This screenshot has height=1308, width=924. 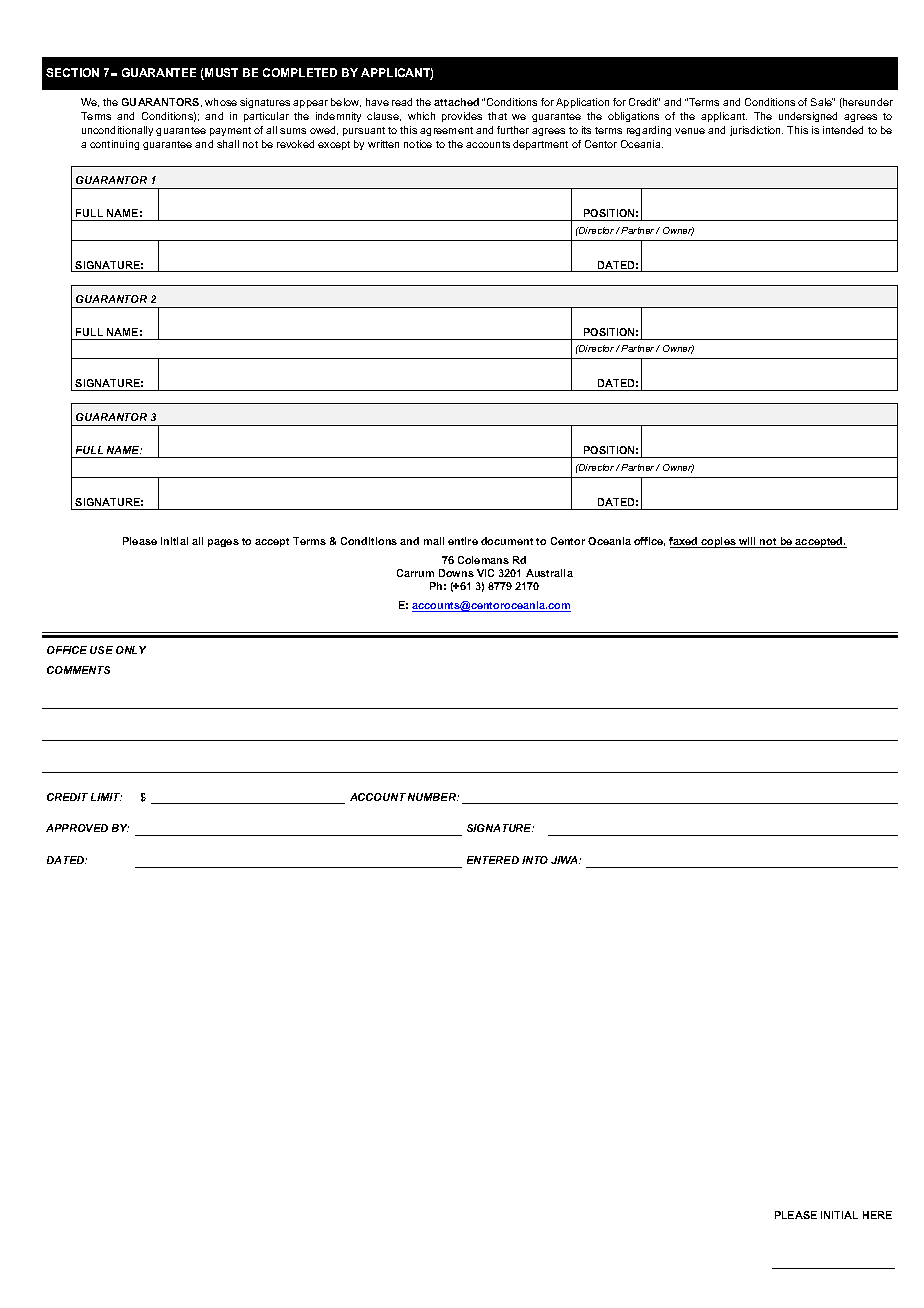 I want to click on jurisdiction, so click(x=756, y=131).
